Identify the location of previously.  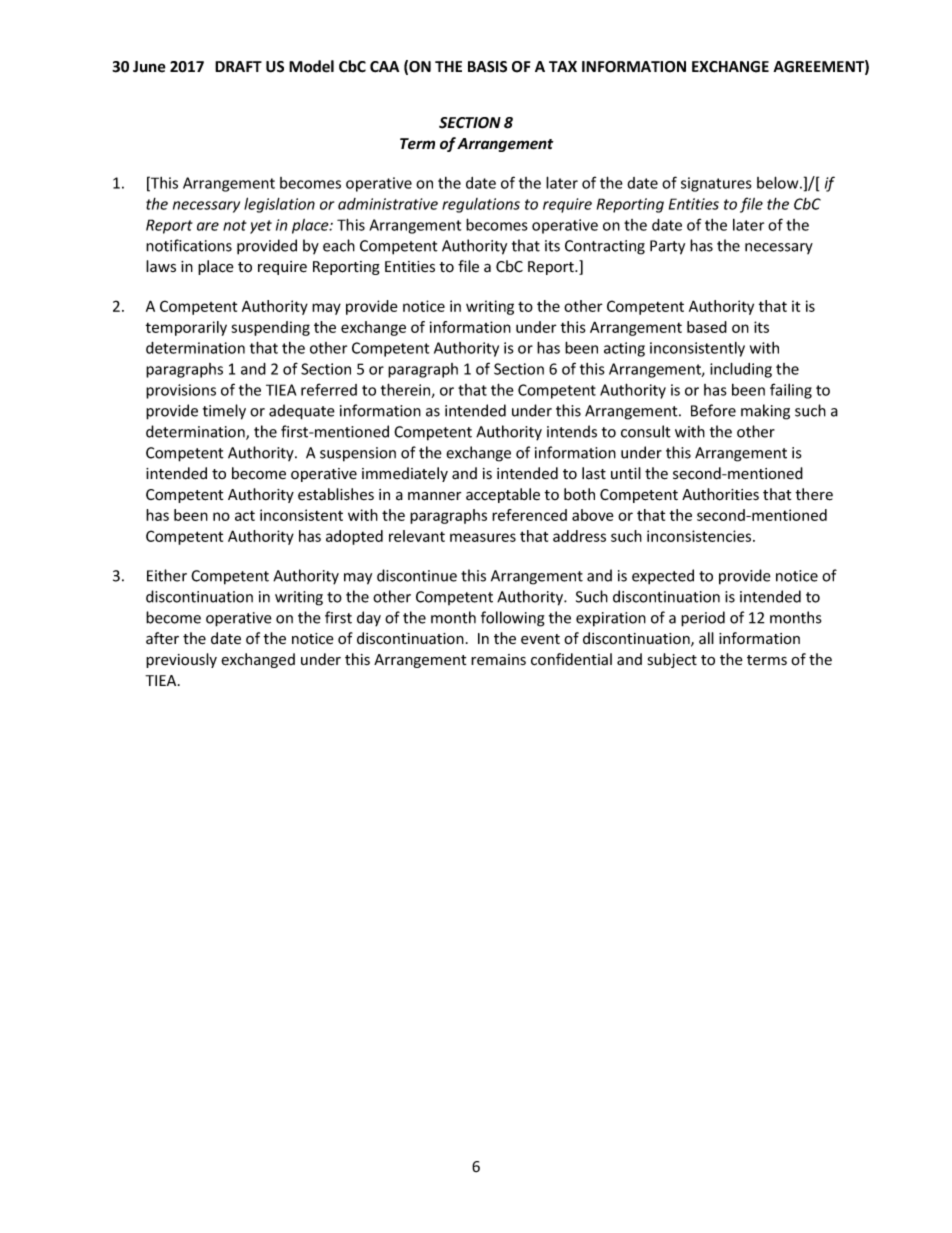
(181, 660).
